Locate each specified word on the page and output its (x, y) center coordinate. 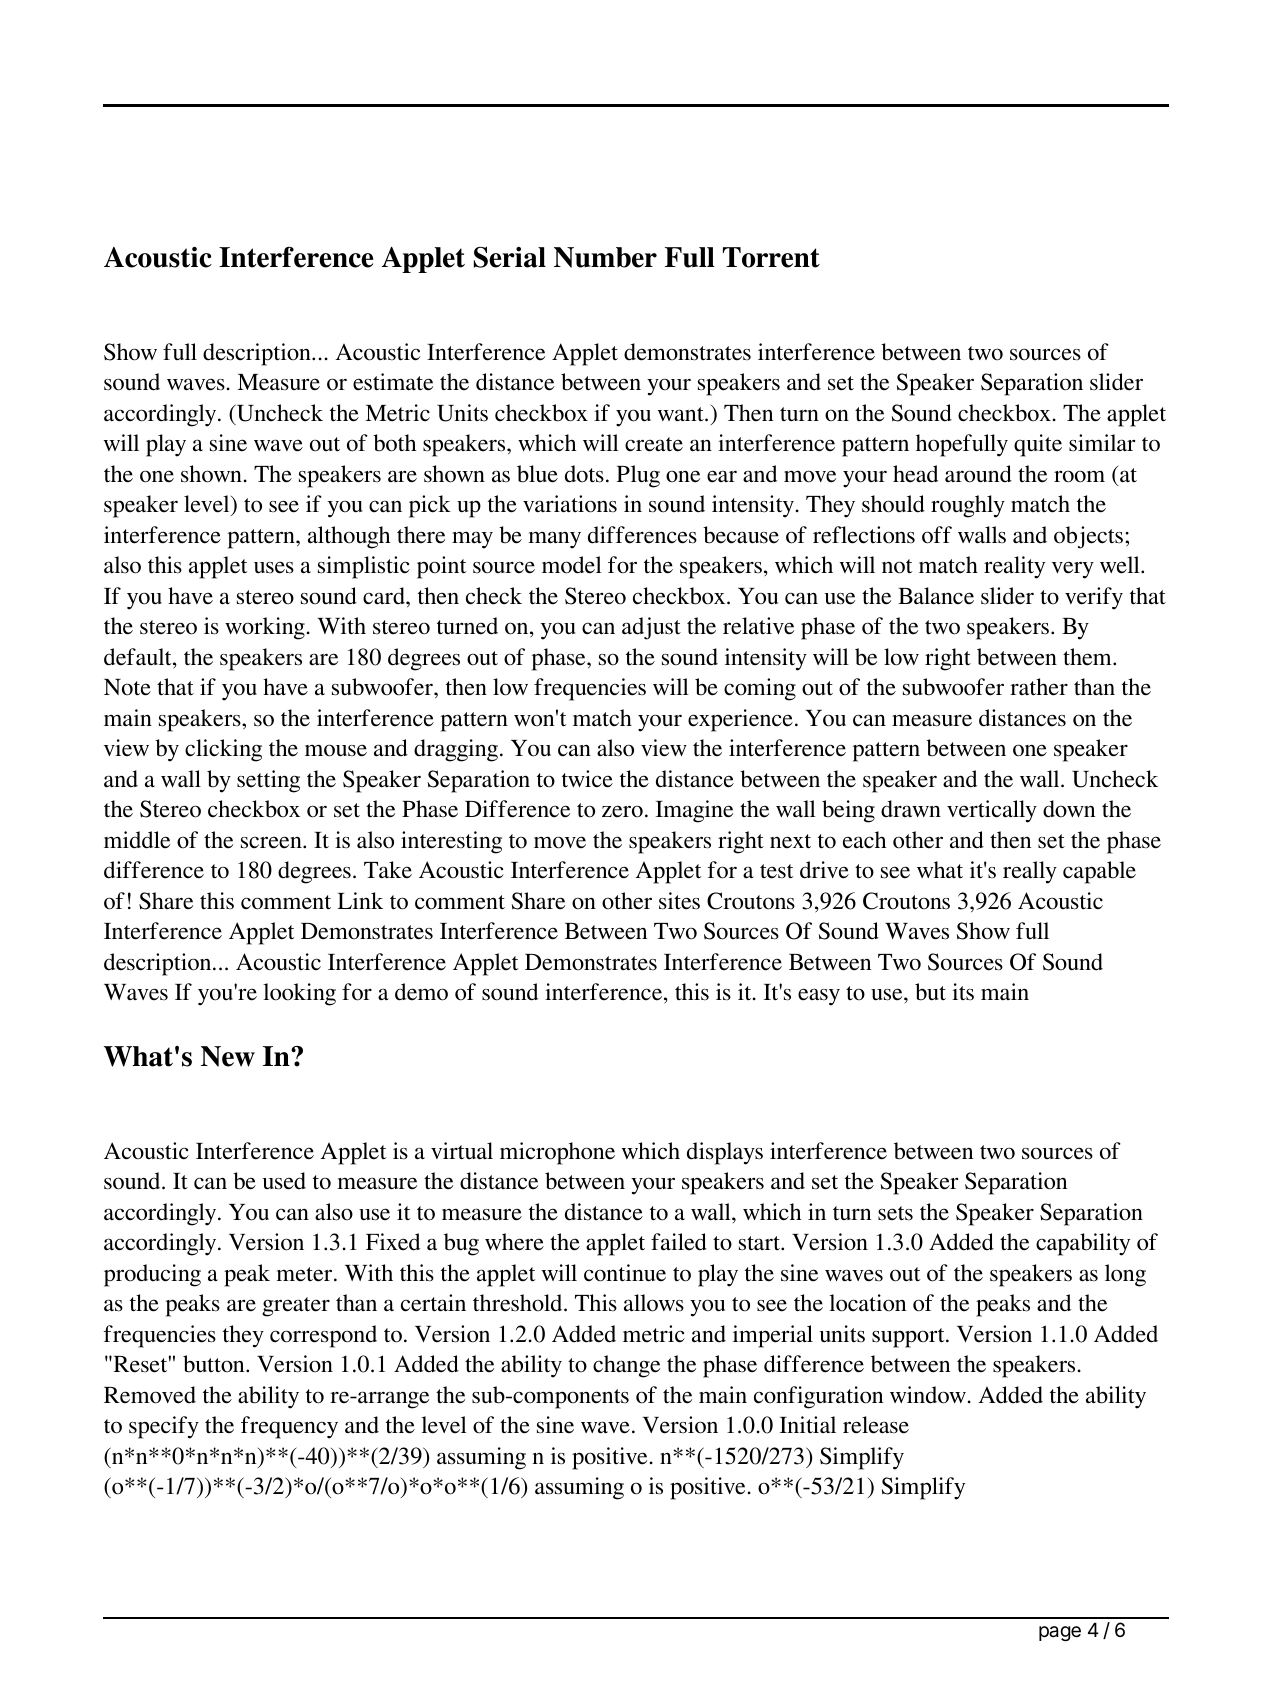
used (284, 1181)
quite (1038, 445)
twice (587, 779)
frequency (289, 1427)
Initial (808, 1424)
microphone (557, 1153)
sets (895, 1213)
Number (605, 257)
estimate (393, 382)
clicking (223, 750)
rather (1039, 687)
